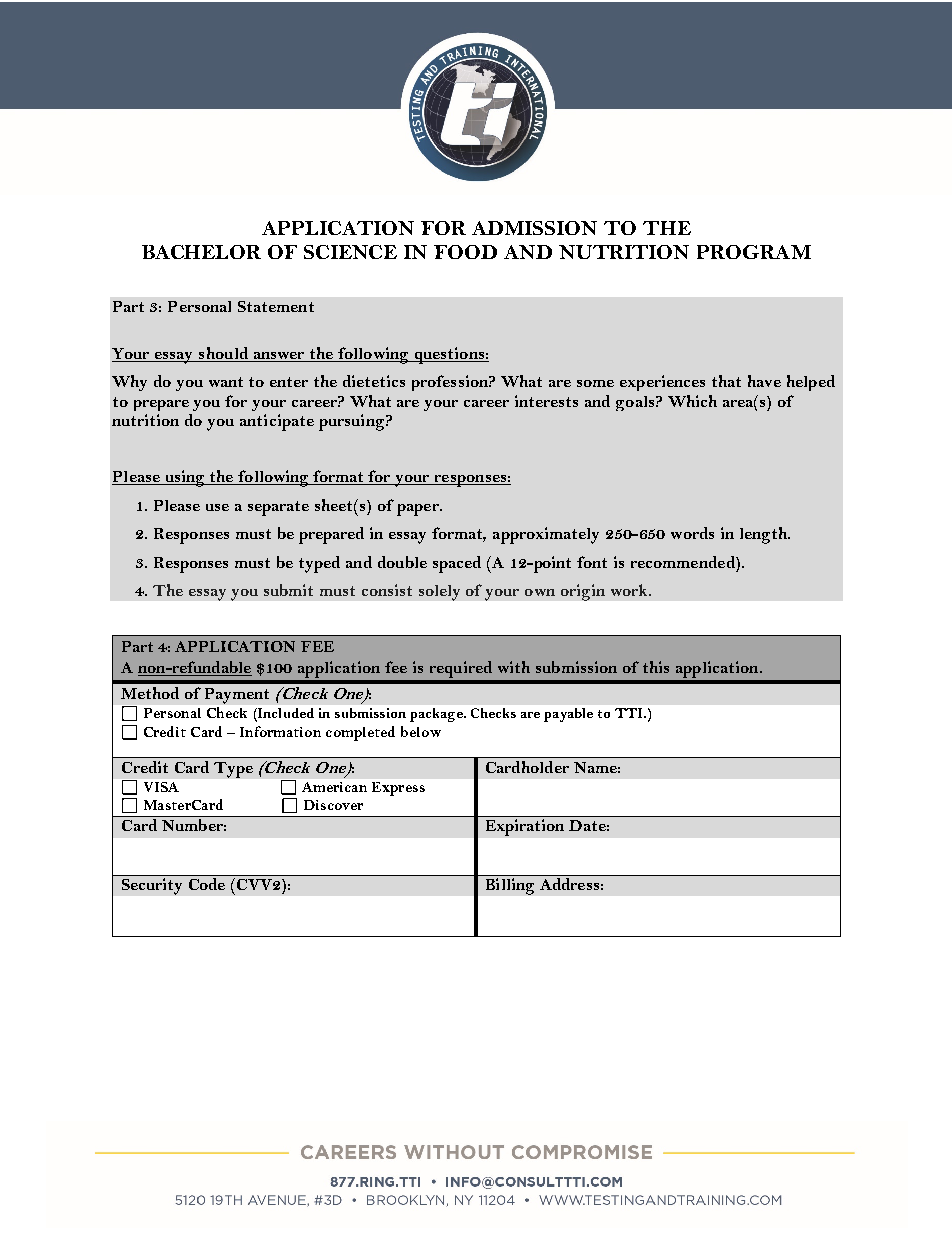 The image size is (952, 1233). What do you see at coordinates (201, 252) in the document?
I see `BACHELOR` at bounding box center [201, 252].
